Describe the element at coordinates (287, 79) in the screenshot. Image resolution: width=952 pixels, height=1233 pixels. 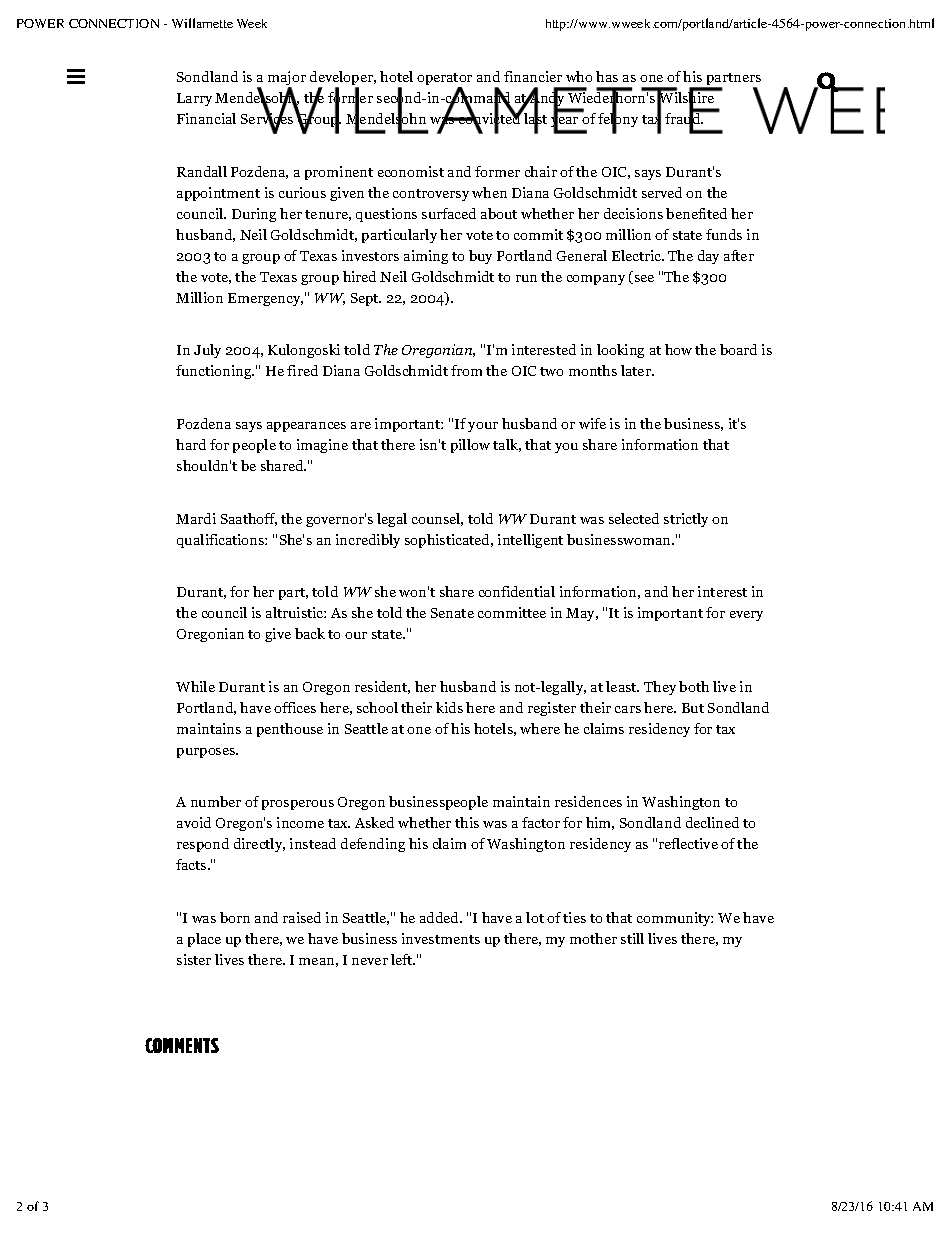
I see `major` at that location.
